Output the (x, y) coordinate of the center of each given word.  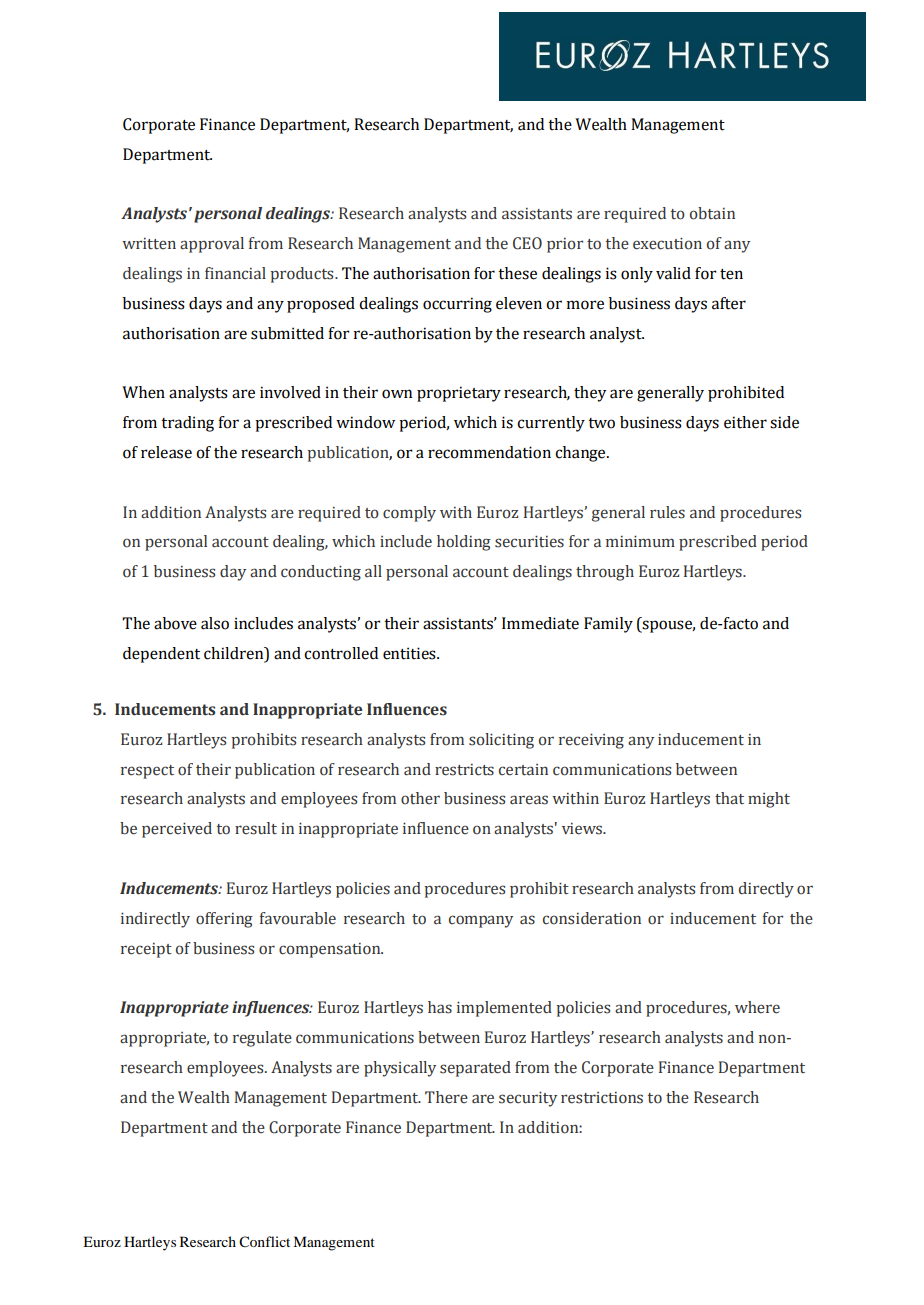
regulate (262, 1039)
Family (608, 625)
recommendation (489, 452)
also (215, 623)
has (440, 1007)
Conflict (264, 1242)
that (729, 798)
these (517, 273)
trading (187, 424)
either (745, 422)
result (256, 828)
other (420, 798)
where (757, 1007)
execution (667, 243)
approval (212, 245)
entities (410, 653)
